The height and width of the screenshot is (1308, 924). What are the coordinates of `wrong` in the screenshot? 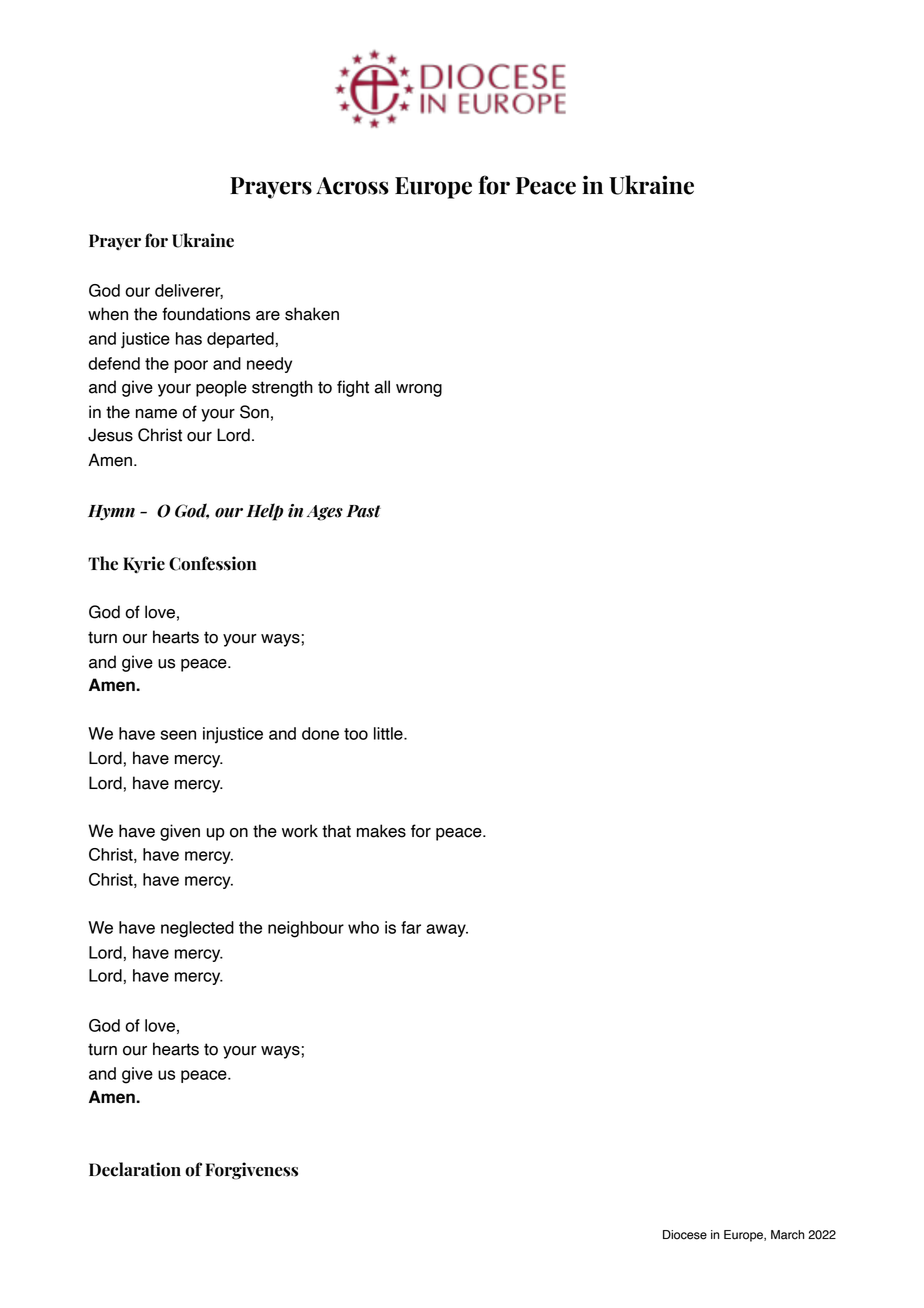 It's located at (419, 390).
